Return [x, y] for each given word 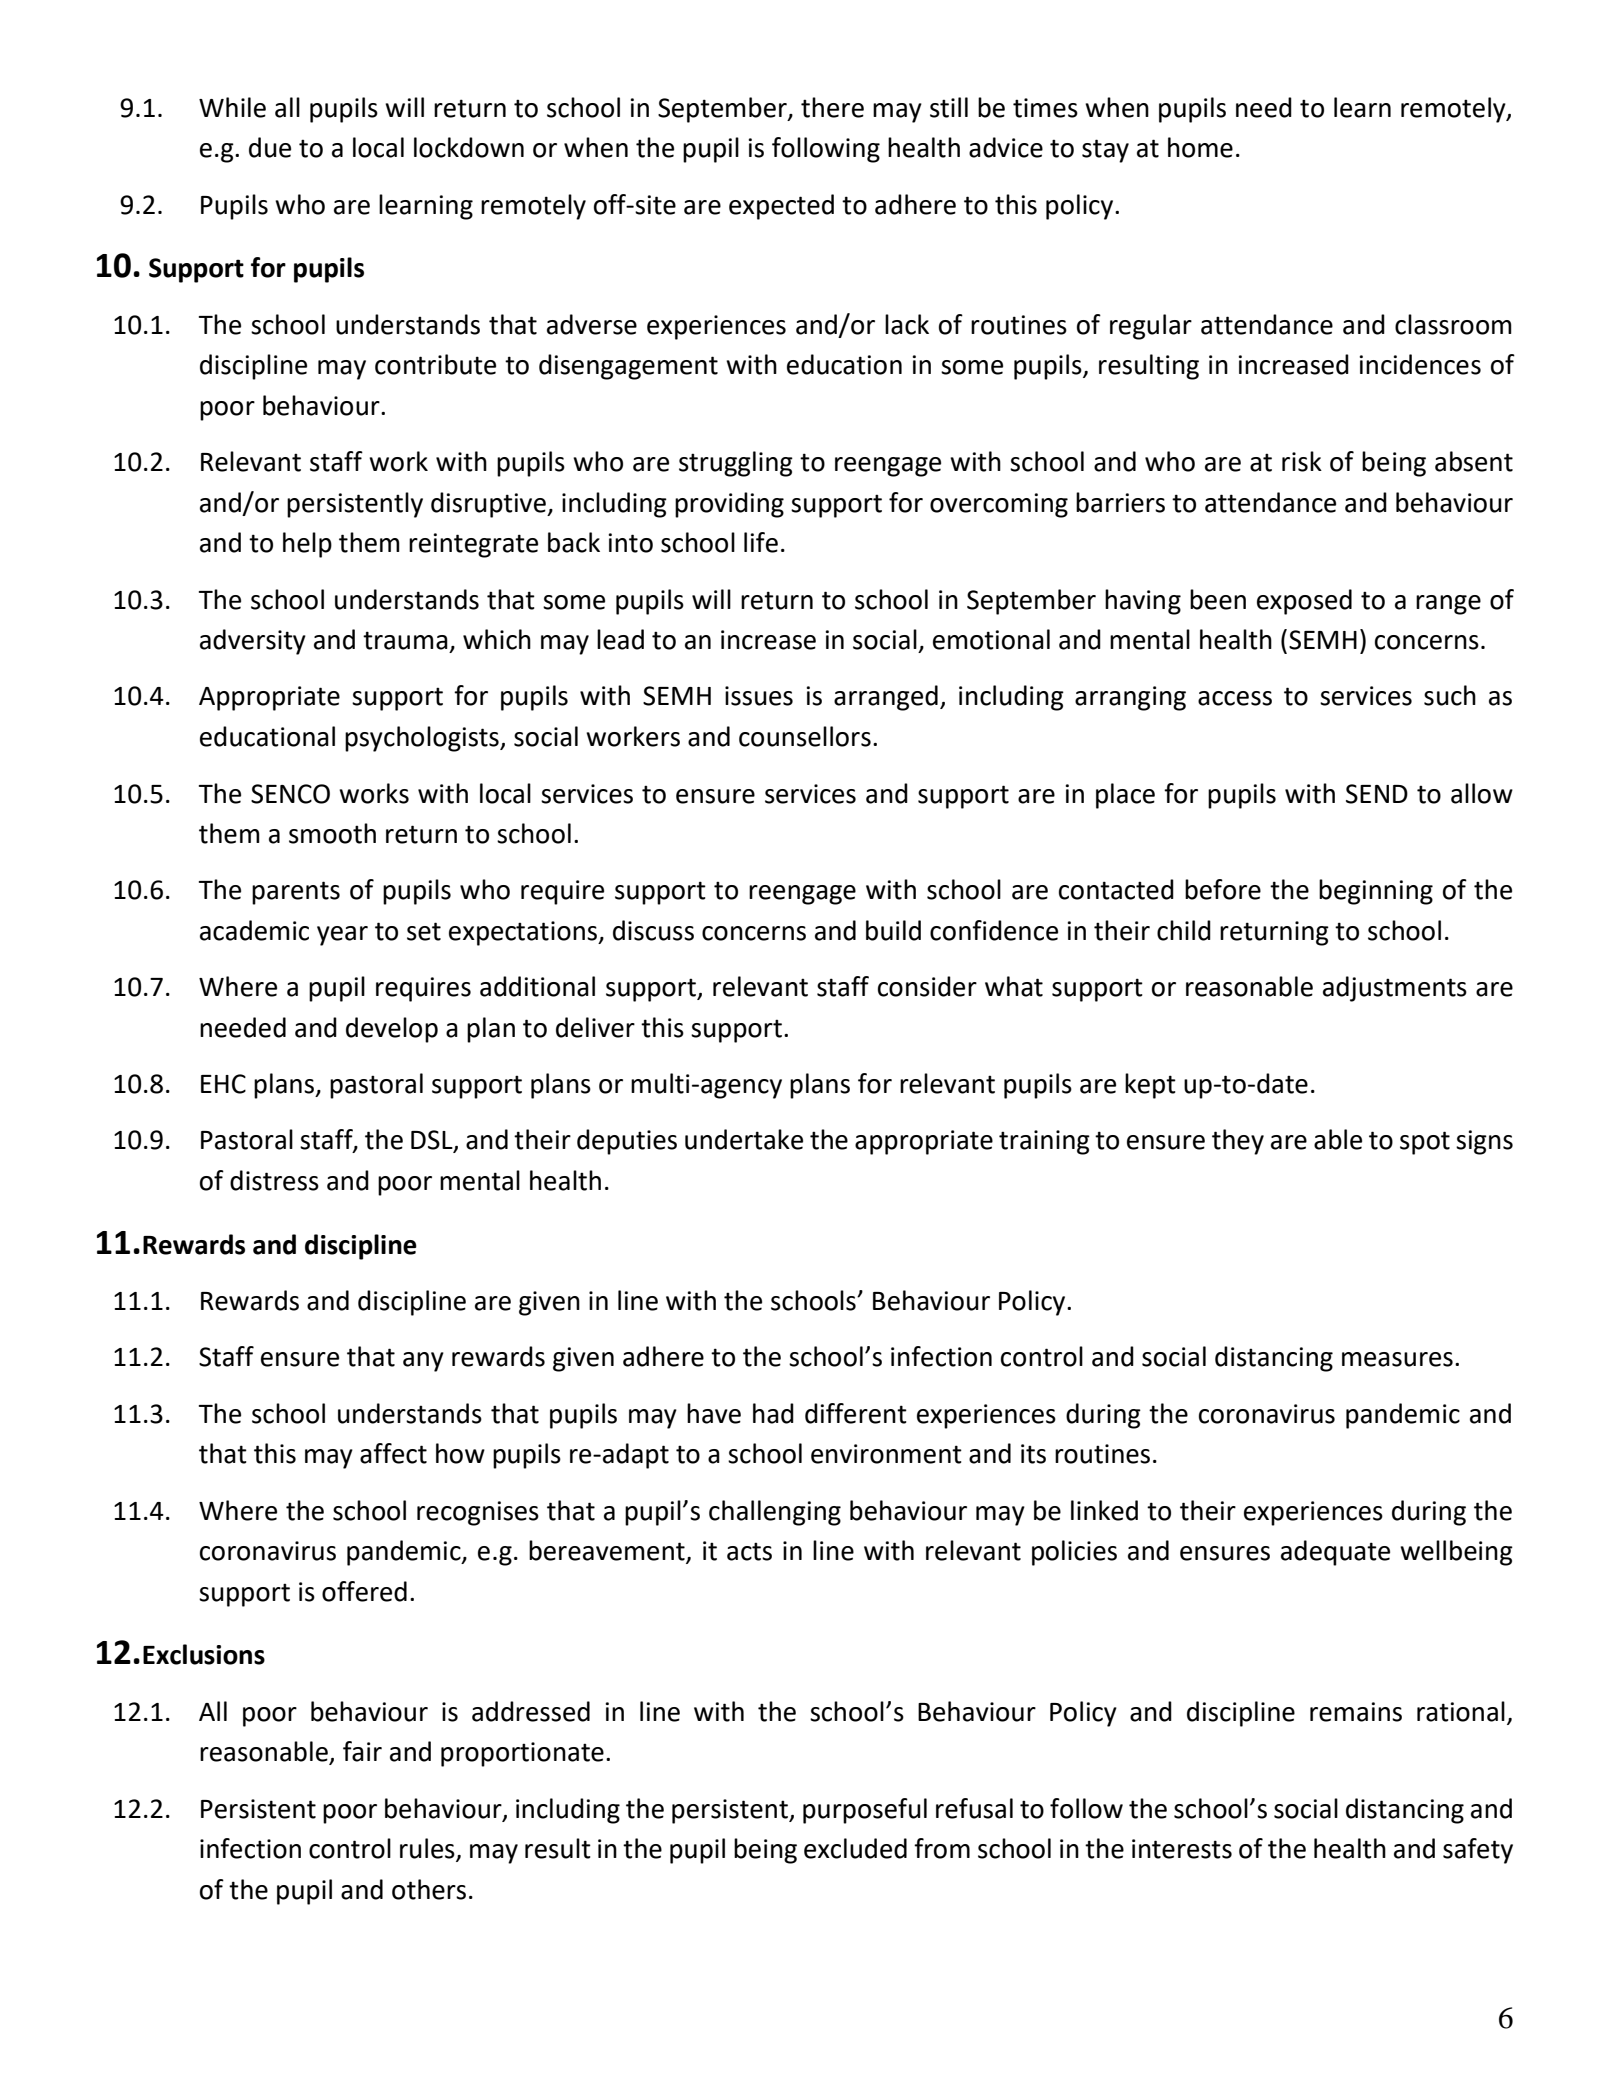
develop [392, 1030]
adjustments [1395, 989]
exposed [1304, 602]
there [832, 107]
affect [393, 1453]
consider [927, 986]
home [1200, 147]
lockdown [469, 147]
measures [1397, 1359]
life [761, 542]
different [856, 1413]
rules [428, 1849]
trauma [405, 640]
